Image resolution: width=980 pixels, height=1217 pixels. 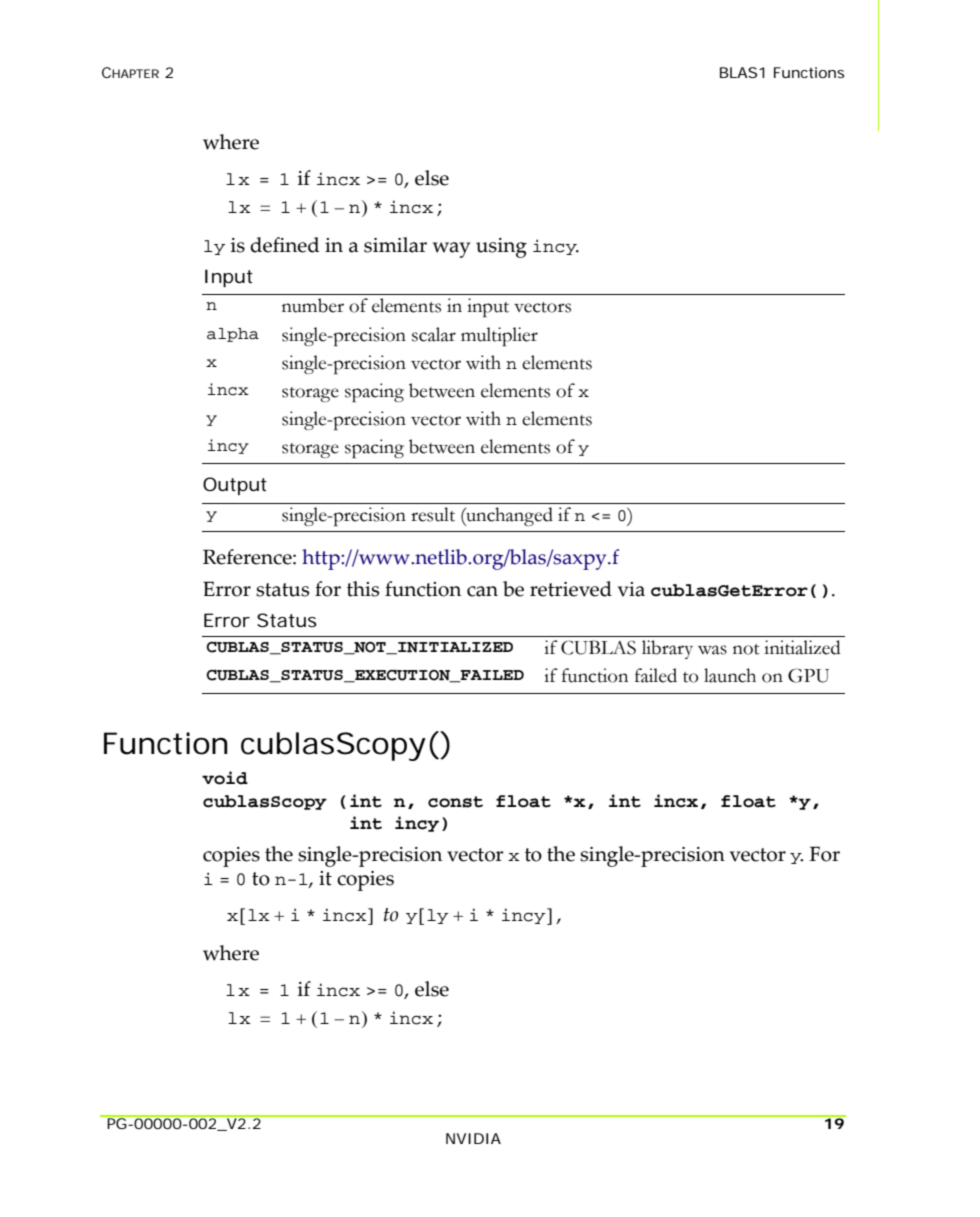 I want to click on NVIDIA, so click(x=473, y=1138).
